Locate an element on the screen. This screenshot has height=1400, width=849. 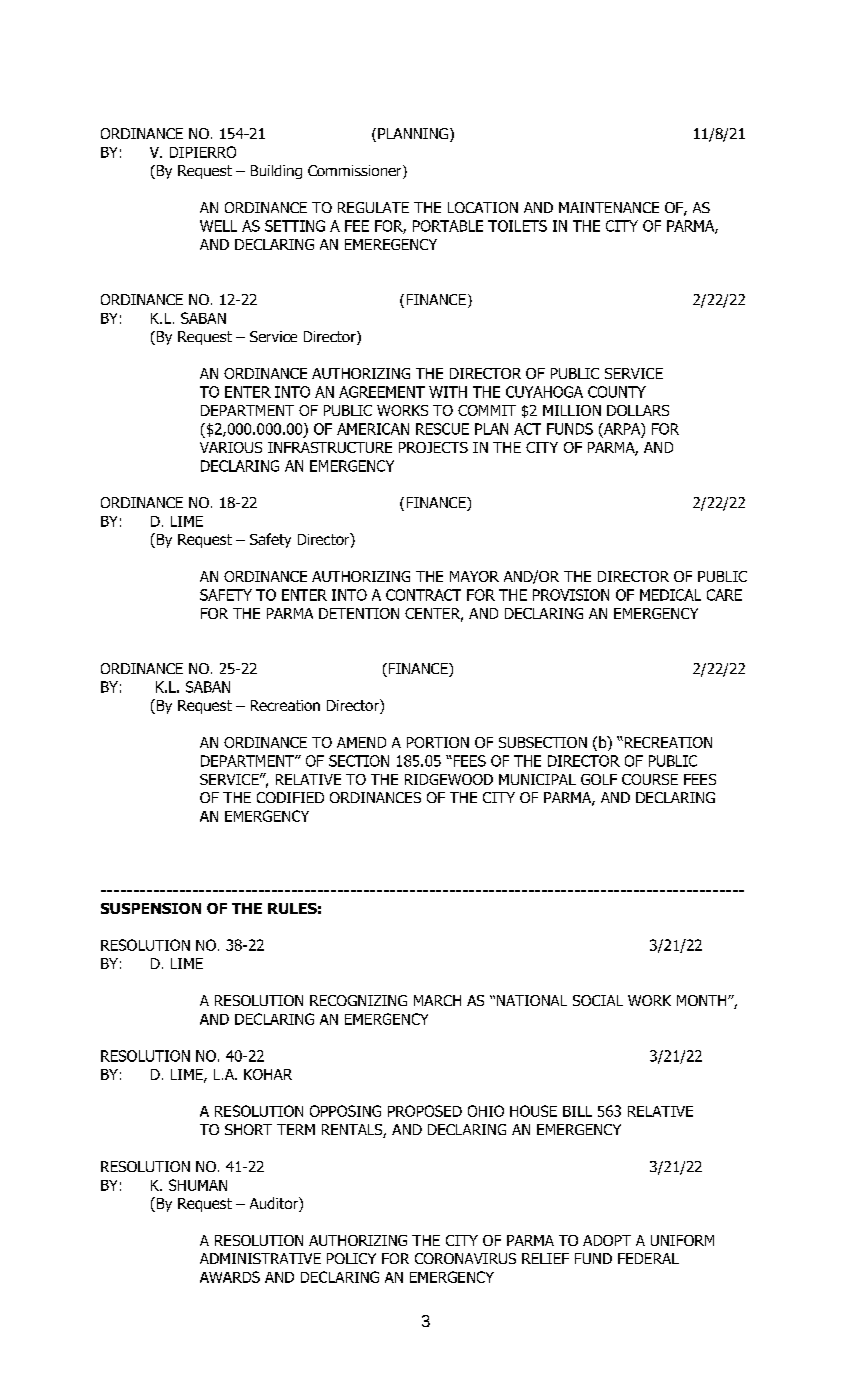
AWARDS is located at coordinates (230, 1277).
